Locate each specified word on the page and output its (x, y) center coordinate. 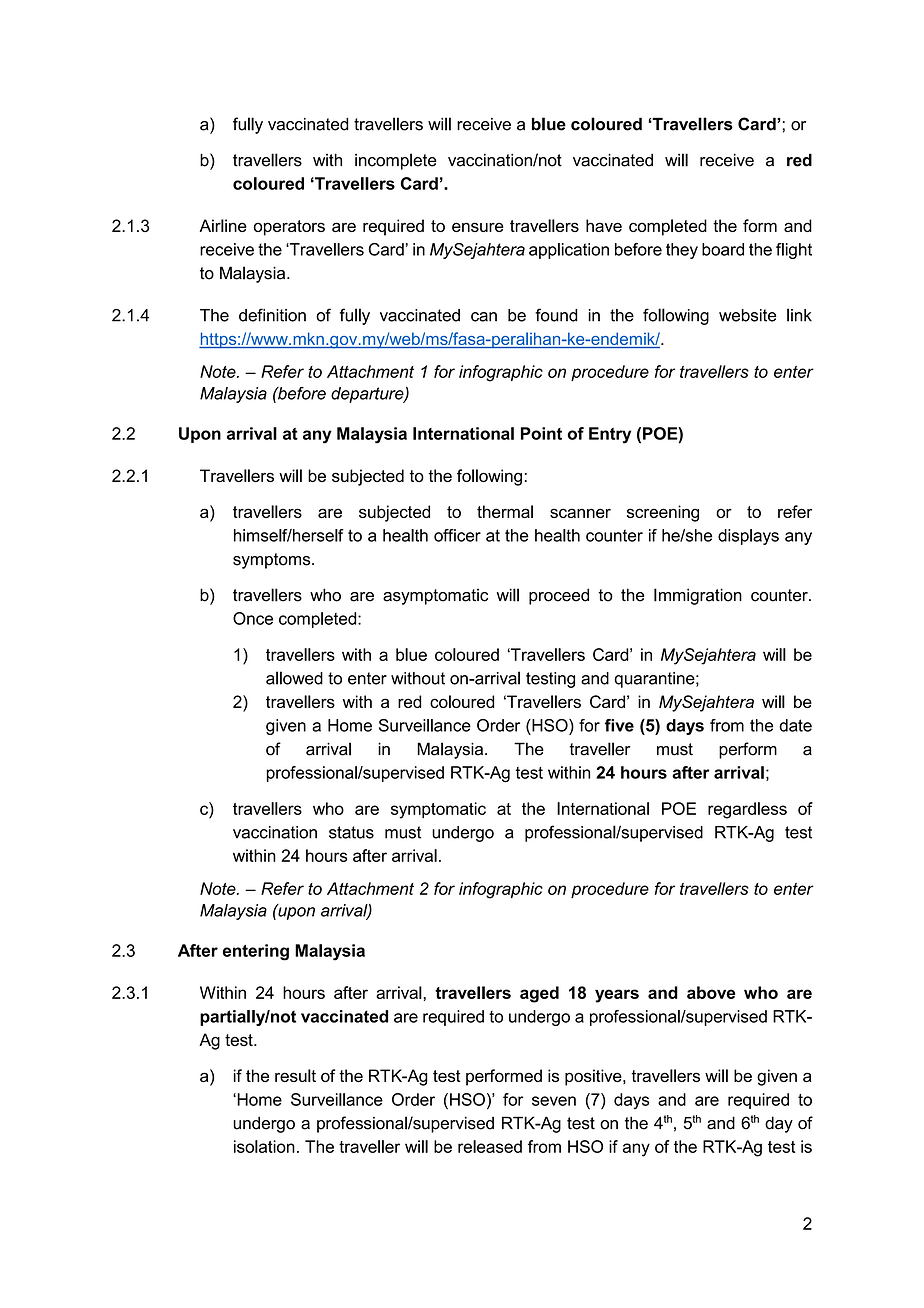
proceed (559, 596)
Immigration (698, 596)
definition (272, 315)
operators (289, 228)
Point (541, 433)
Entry (610, 435)
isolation (264, 1146)
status (351, 832)
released (490, 1146)
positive (594, 1077)
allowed (294, 678)
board (723, 249)
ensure (478, 227)
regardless (747, 810)
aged (539, 994)
